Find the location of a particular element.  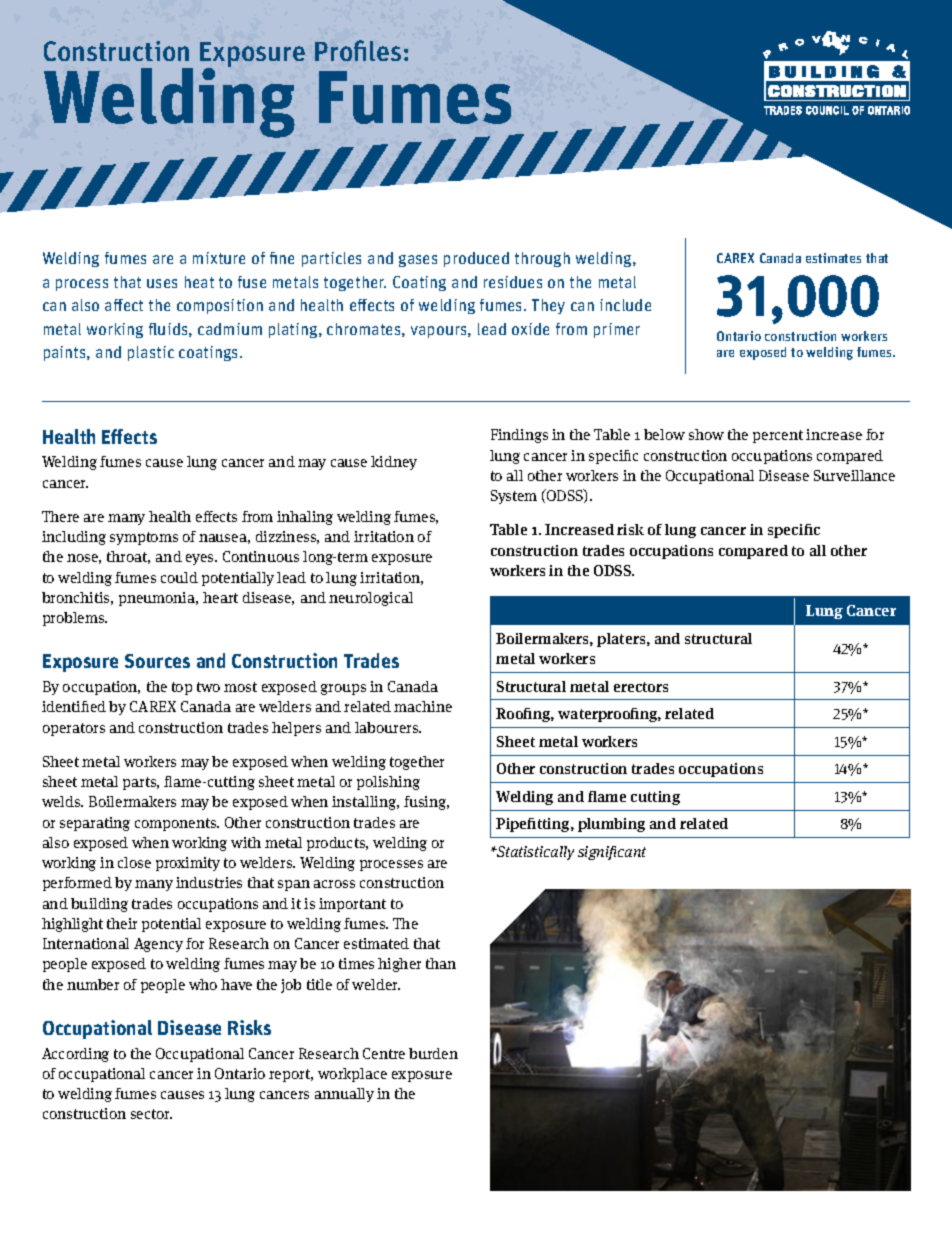

than is located at coordinates (441, 963).
